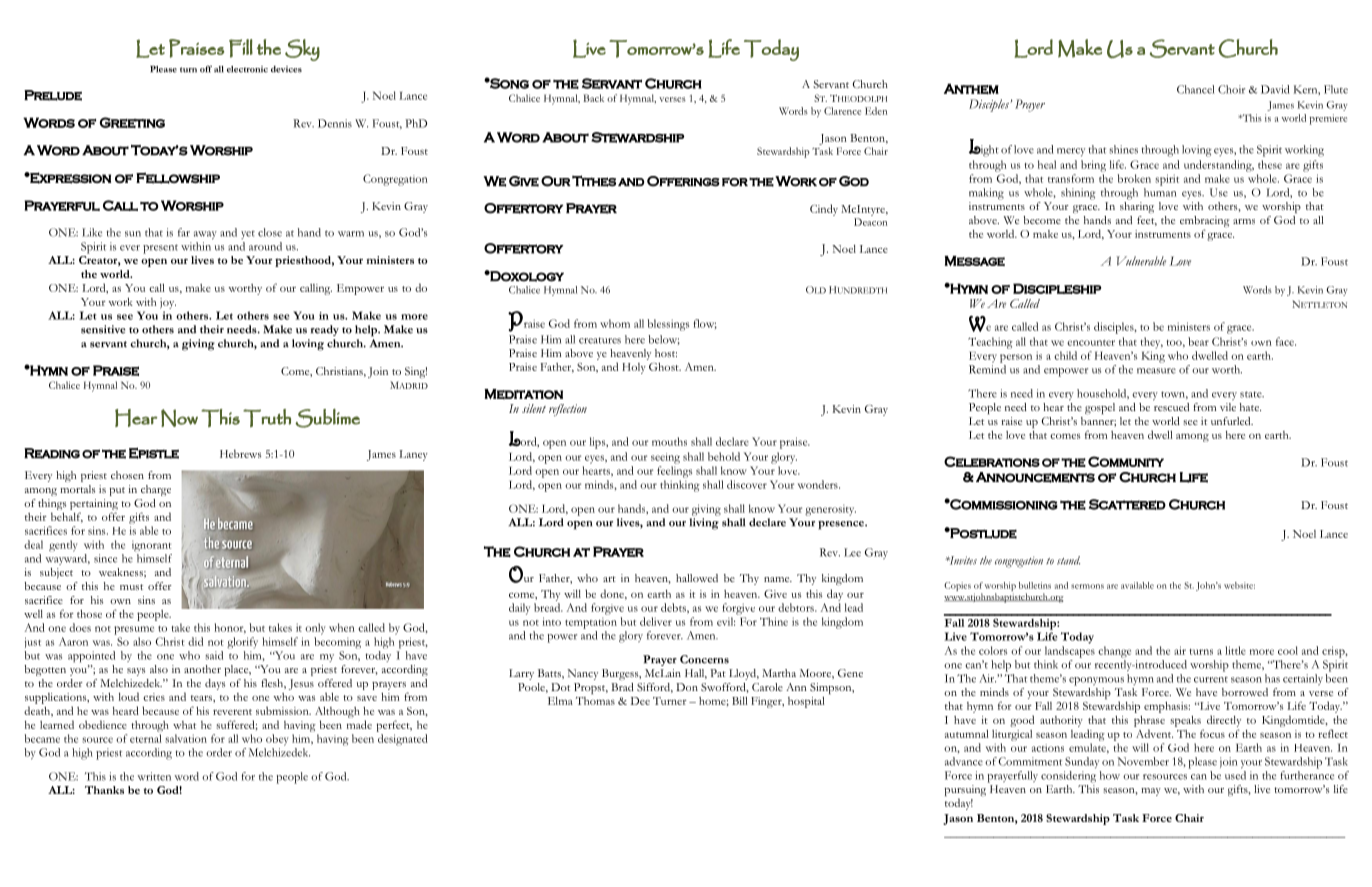  Describe the element at coordinates (1232, 421) in the screenshot. I see `unfurled` at that location.
